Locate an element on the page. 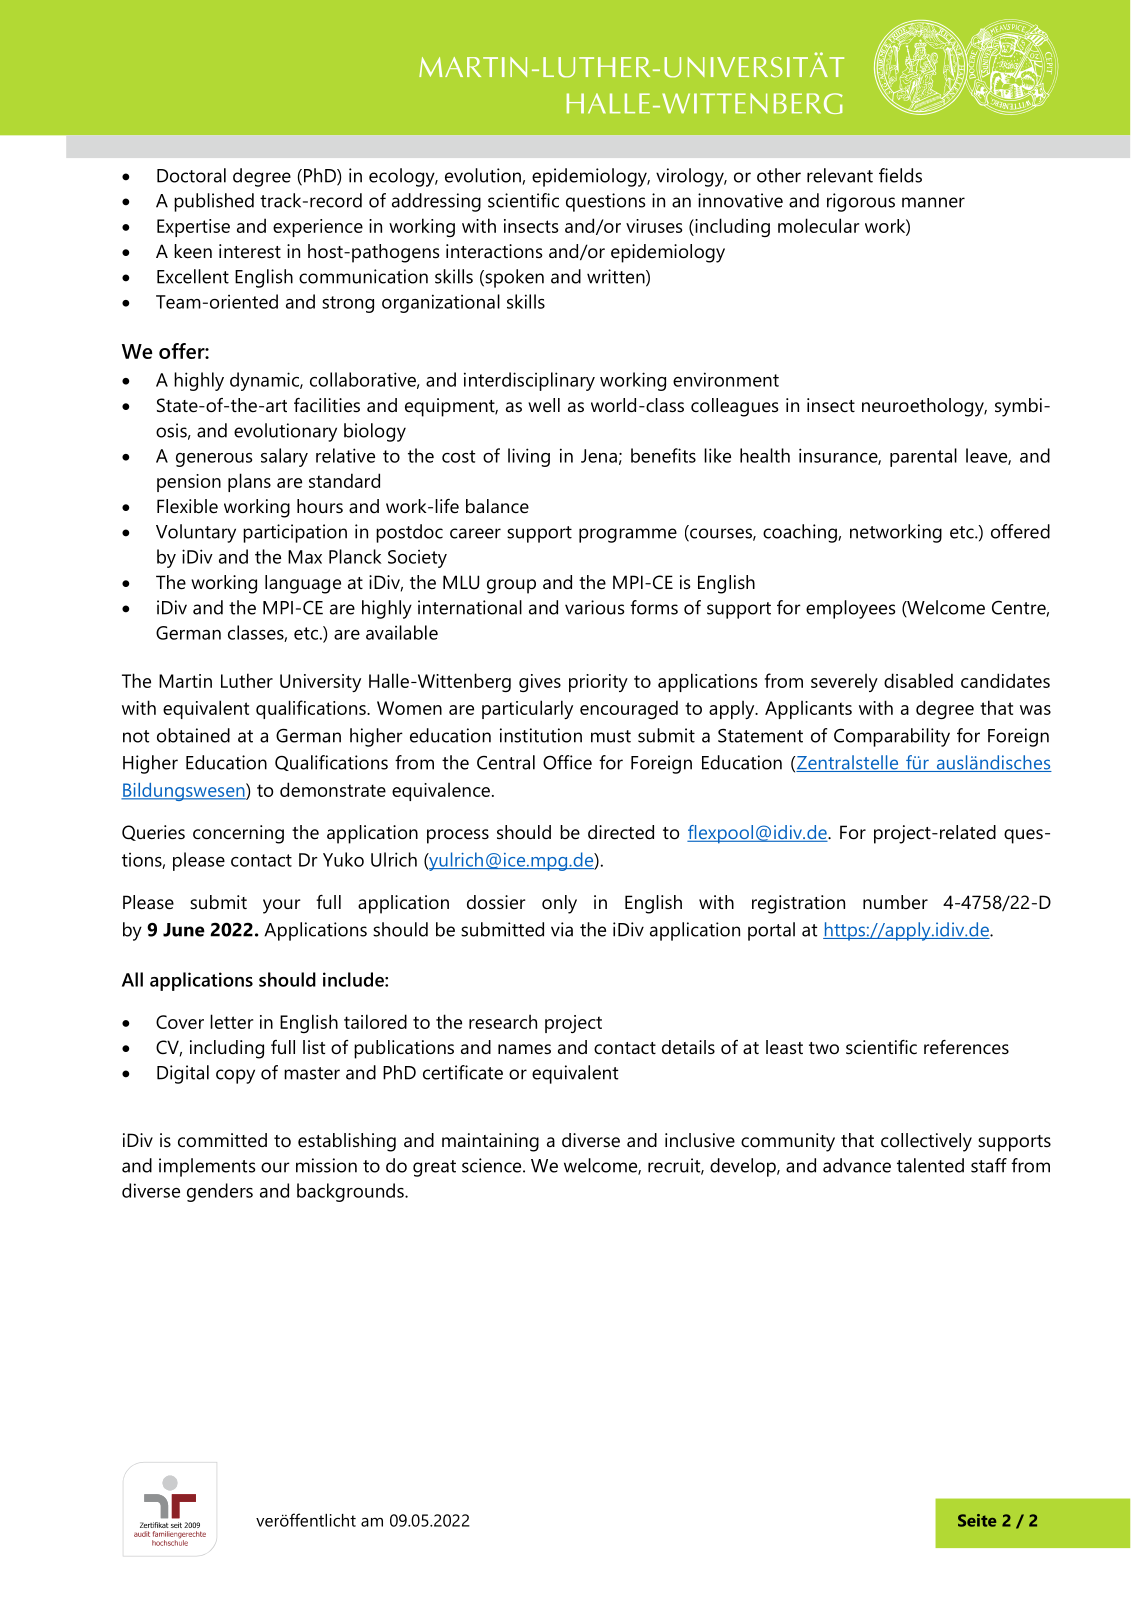 The height and width of the image is (1600, 1132). names is located at coordinates (524, 1049).
